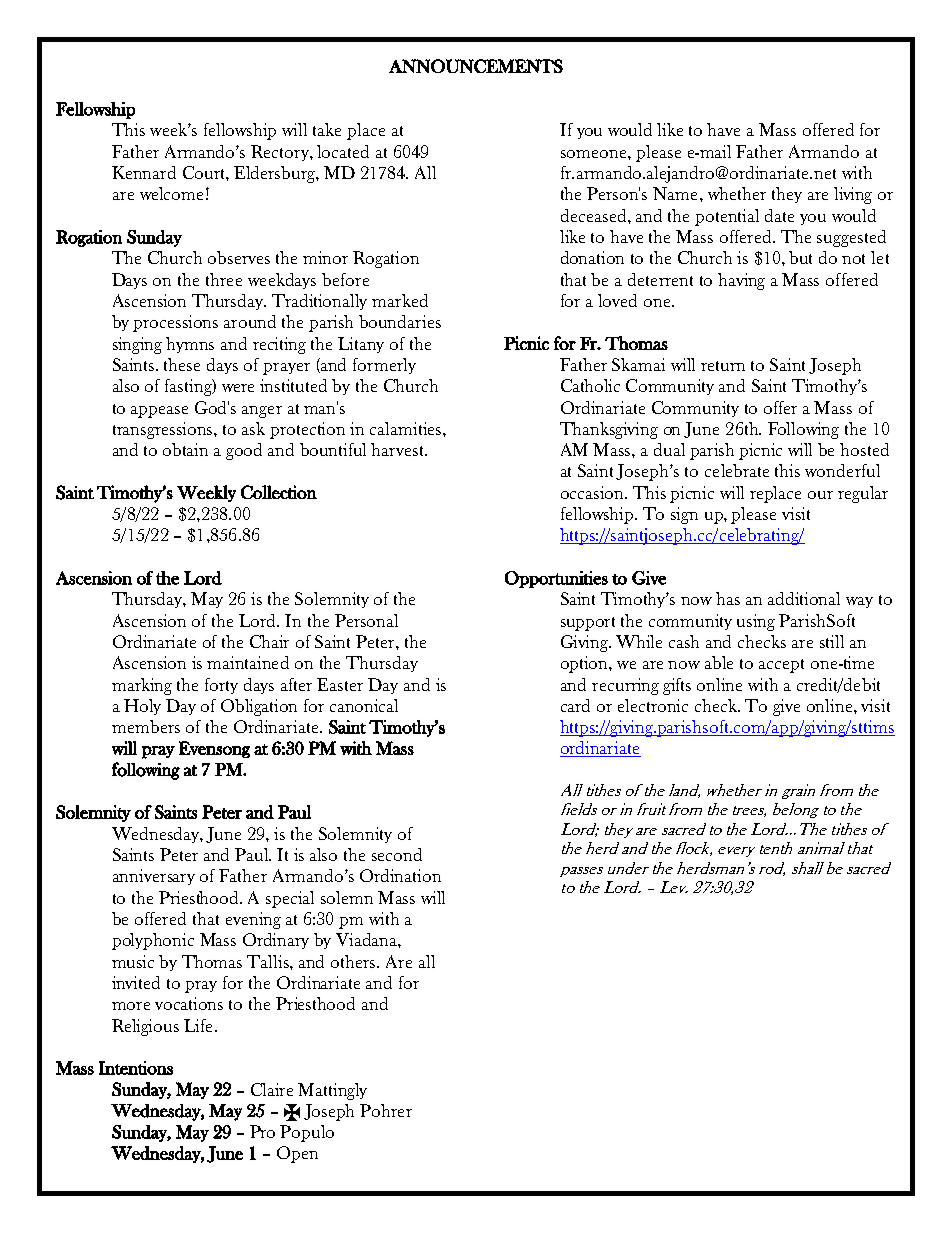 The height and width of the image is (1233, 952). What do you see at coordinates (853, 195) in the image?
I see `living` at bounding box center [853, 195].
